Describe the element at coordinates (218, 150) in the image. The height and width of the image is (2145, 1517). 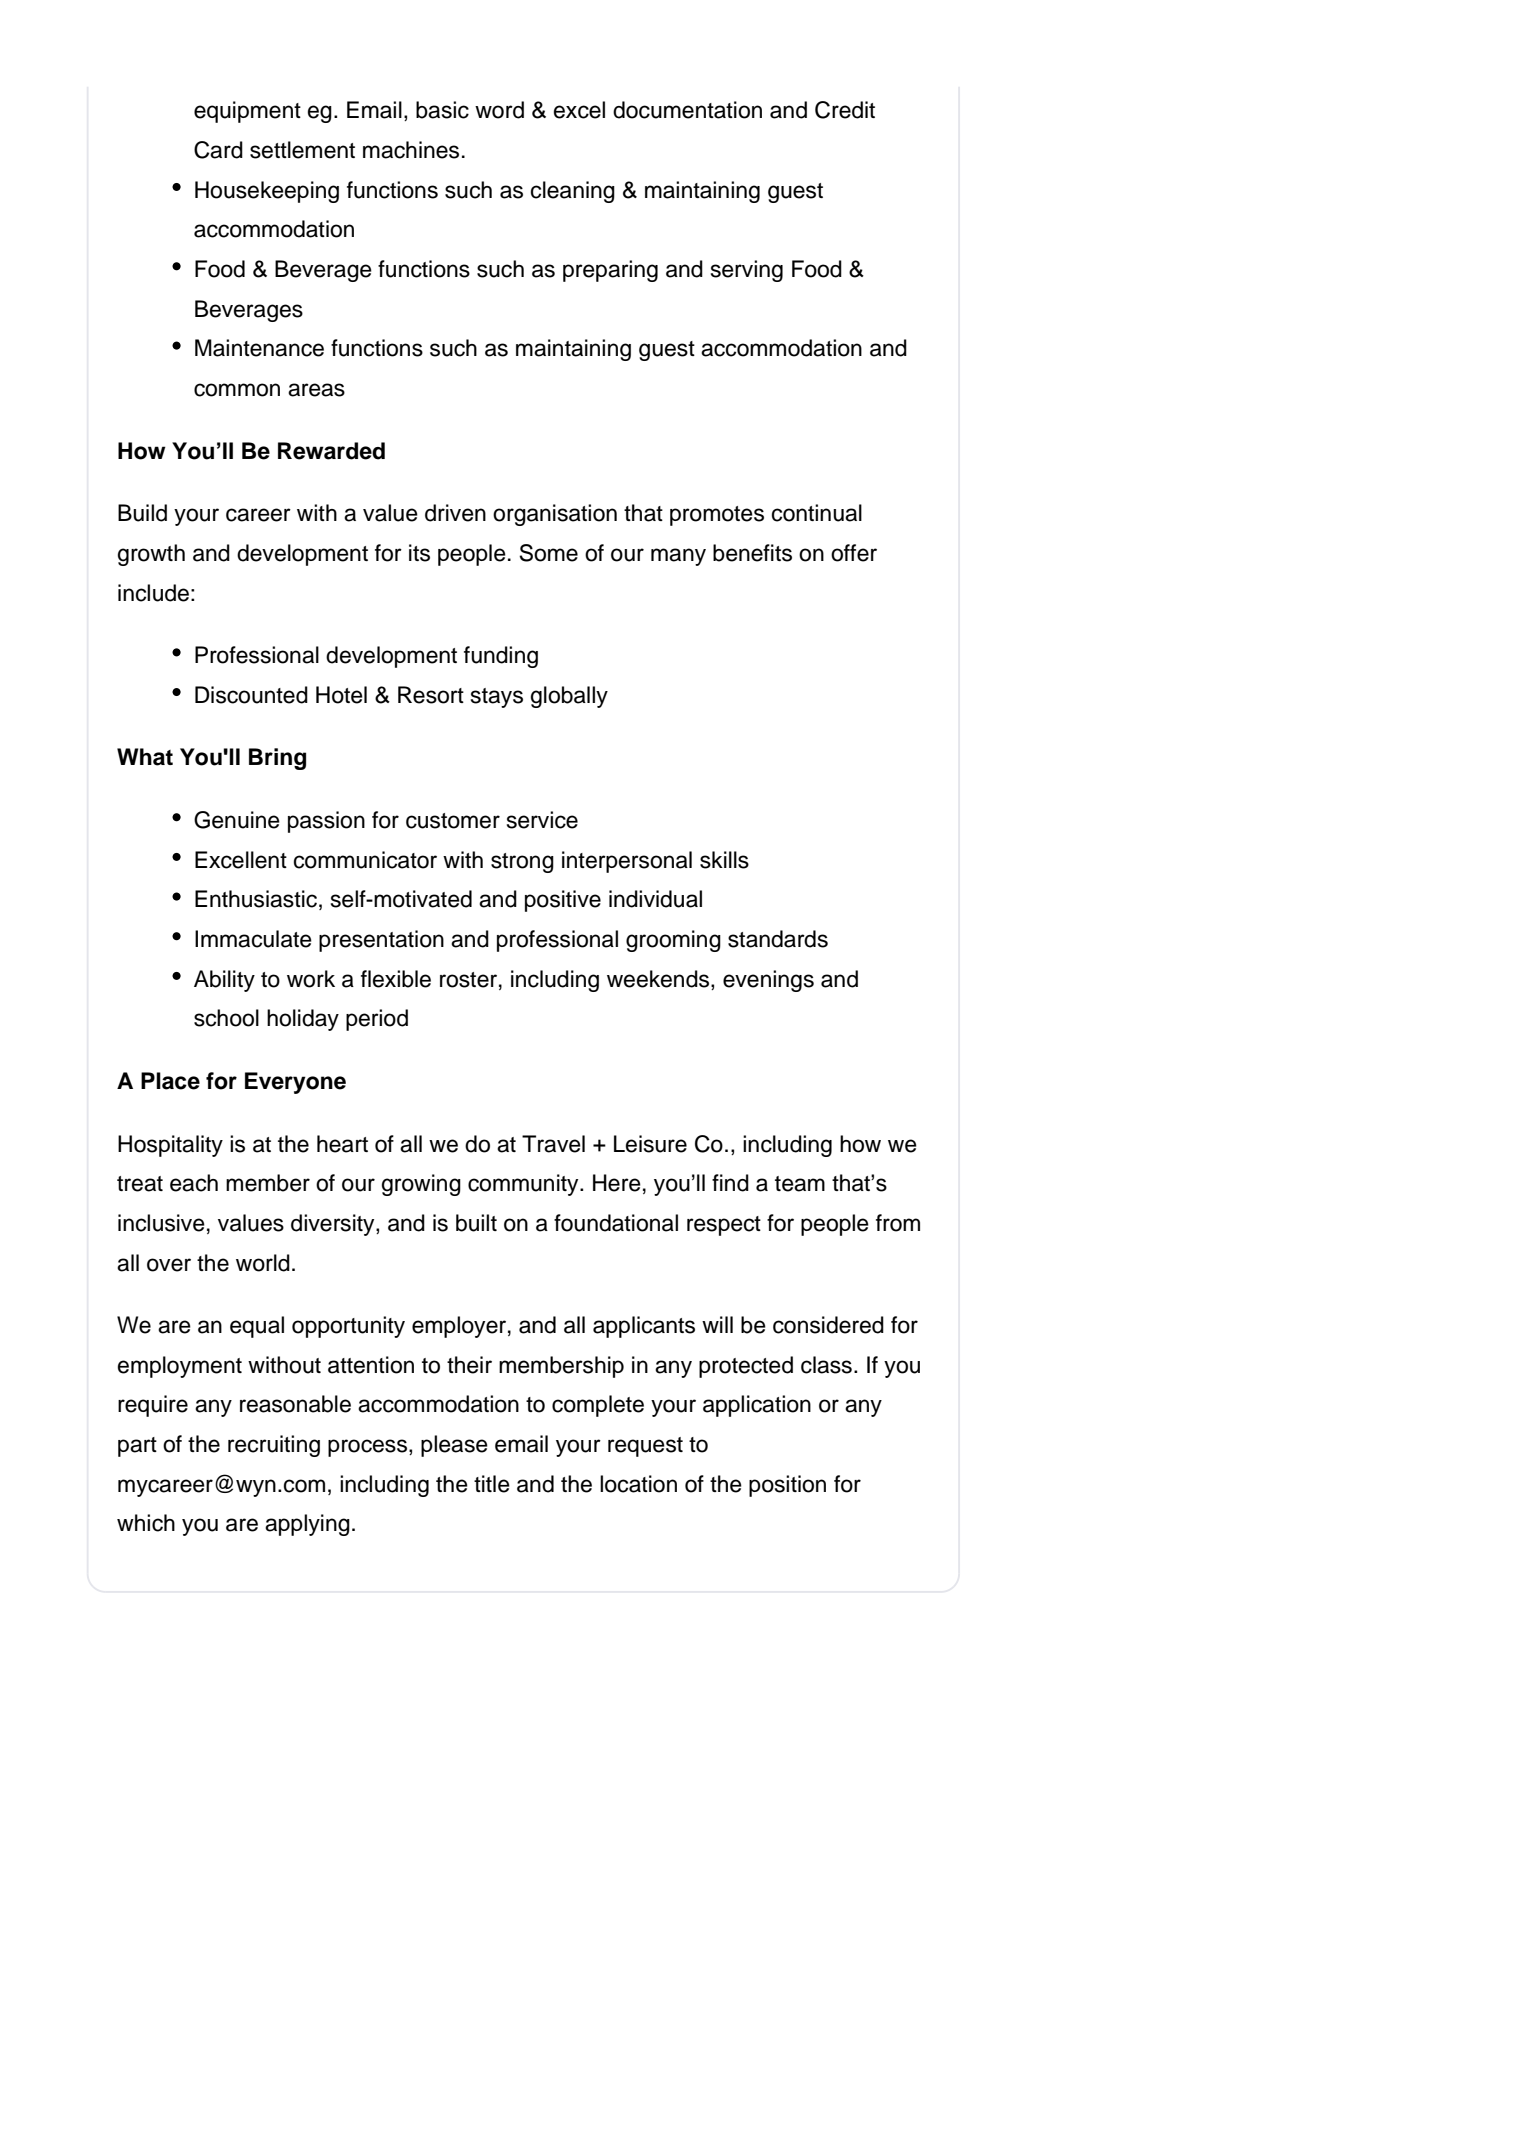
I see `Card` at that location.
